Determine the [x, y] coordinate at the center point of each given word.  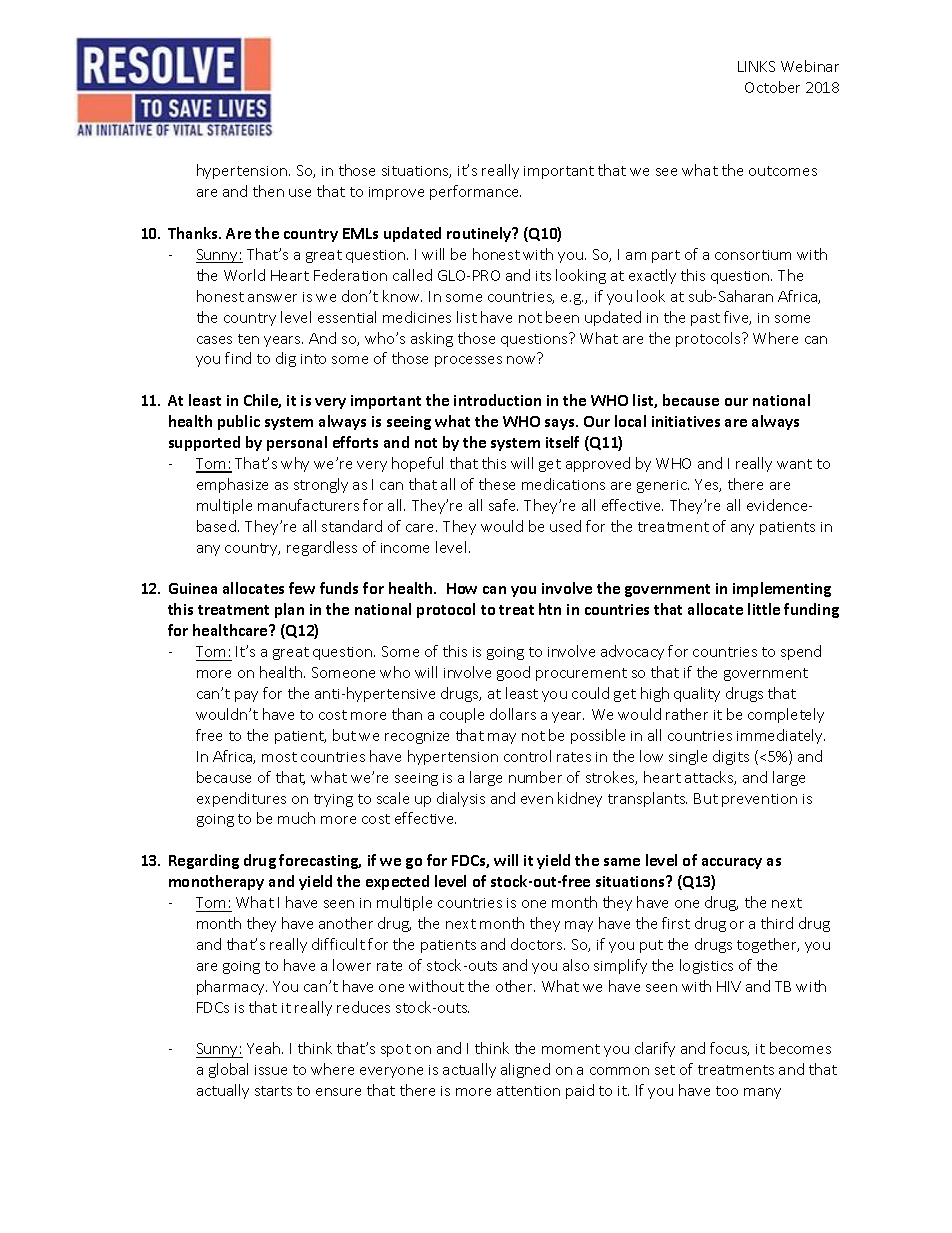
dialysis [461, 799]
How [462, 588]
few [302, 588]
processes [468, 361]
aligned [525, 1070]
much [296, 818]
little [764, 609]
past [705, 319]
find [238, 358]
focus [729, 1049]
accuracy [732, 863]
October [772, 87]
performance [475, 192]
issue [271, 1070]
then [268, 191]
